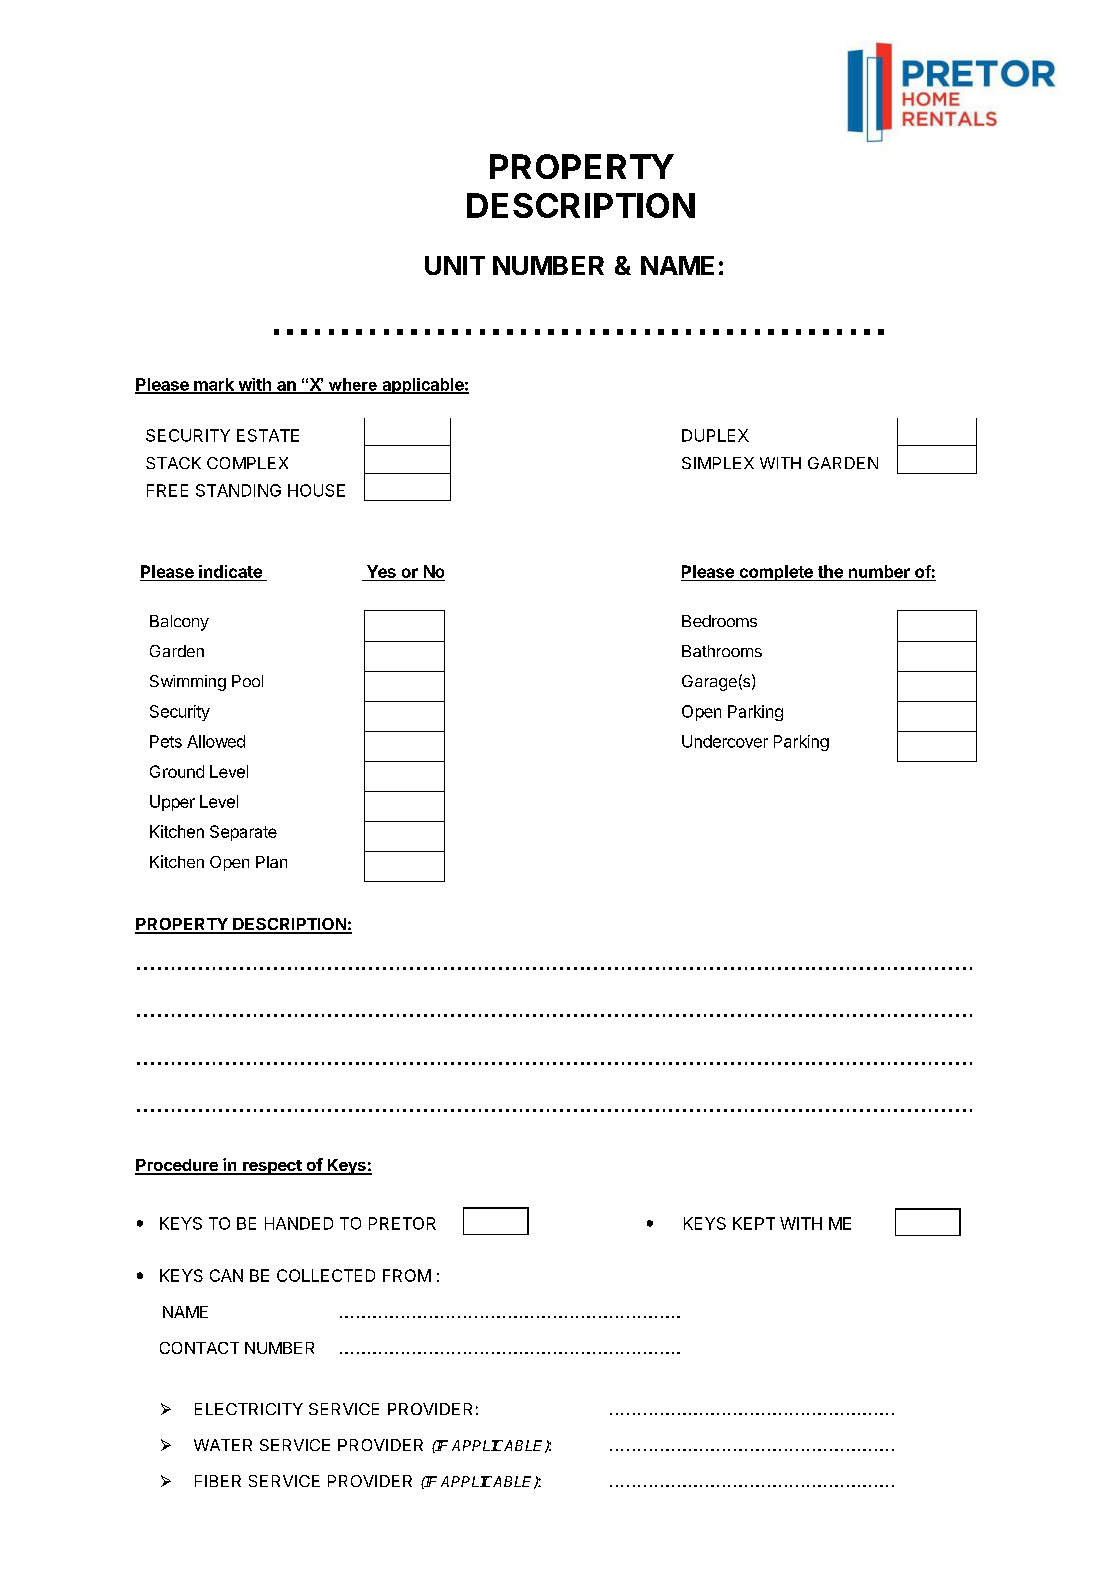  What do you see at coordinates (407, 1275) in the screenshot?
I see `FROM` at bounding box center [407, 1275].
